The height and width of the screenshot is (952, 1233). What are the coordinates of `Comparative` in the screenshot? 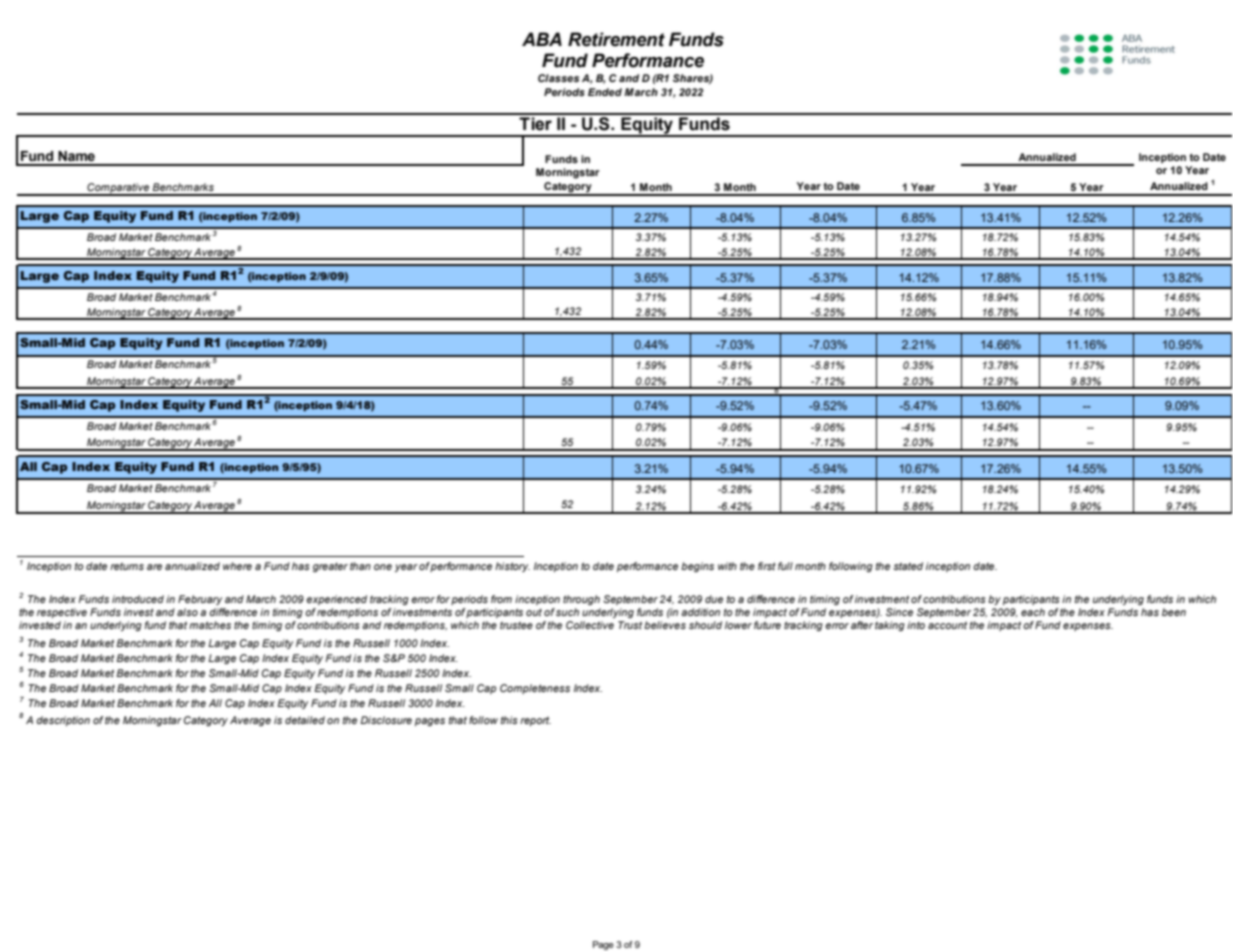 It's located at (118, 189).
